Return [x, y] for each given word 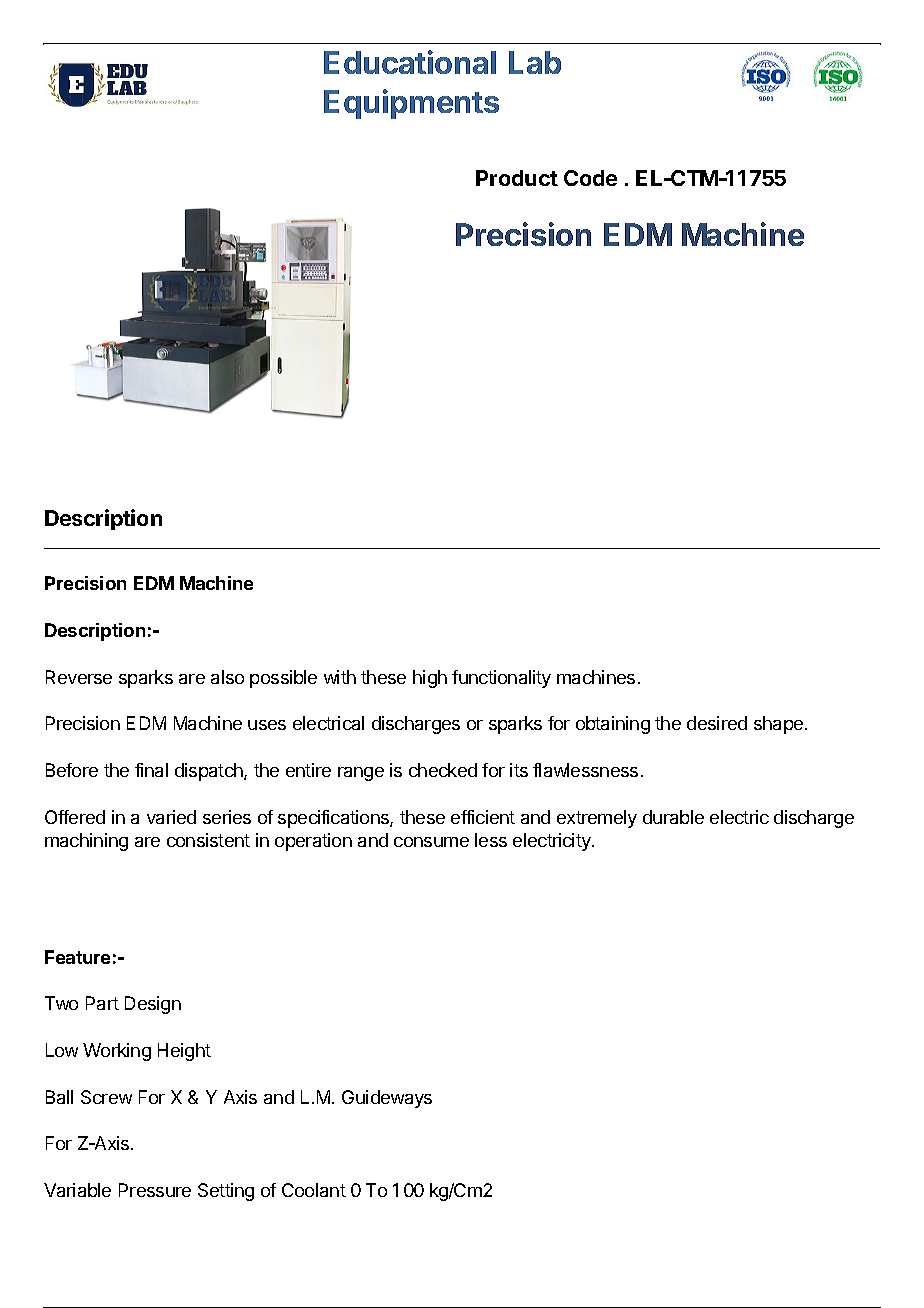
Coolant [314, 1190]
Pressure [155, 1190]
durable [673, 817]
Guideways [387, 1099]
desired [717, 723]
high [430, 679]
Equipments [411, 104]
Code [590, 178]
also [227, 677]
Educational [410, 62]
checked [443, 770]
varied [171, 817]
